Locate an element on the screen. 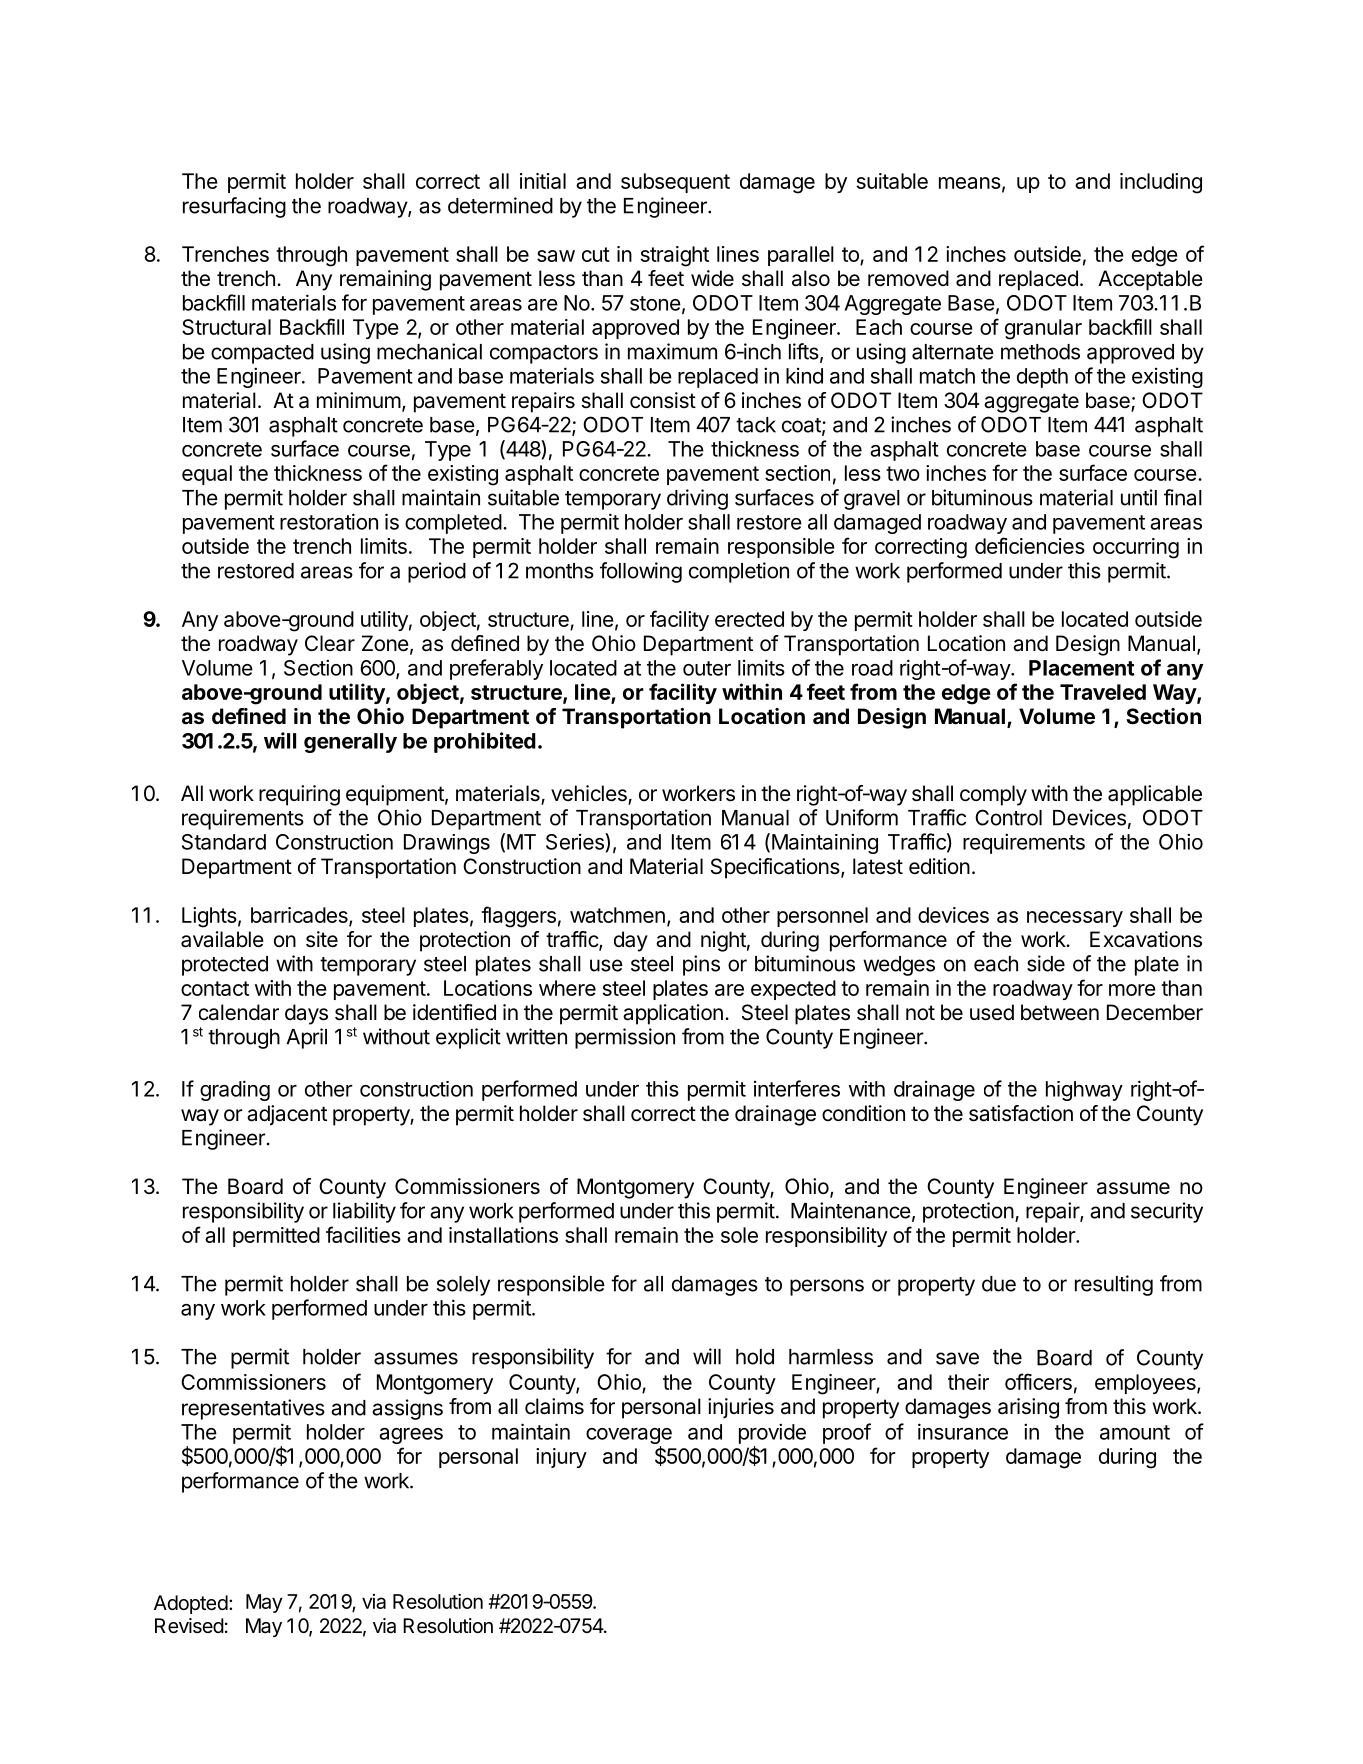 This screenshot has width=1363, height=1764. necessary is located at coordinates (1075, 919).
